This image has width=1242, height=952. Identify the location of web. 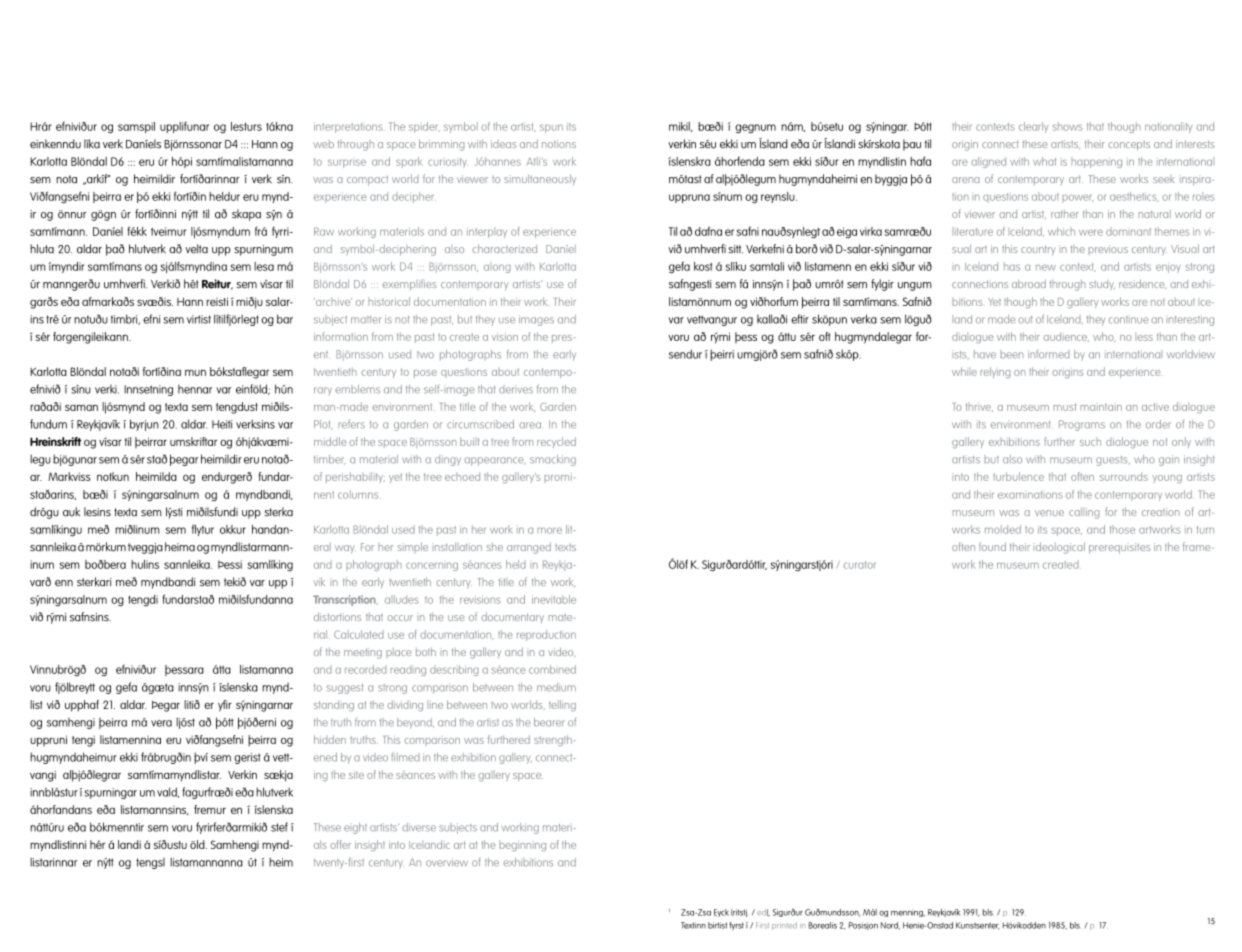
(323, 144).
